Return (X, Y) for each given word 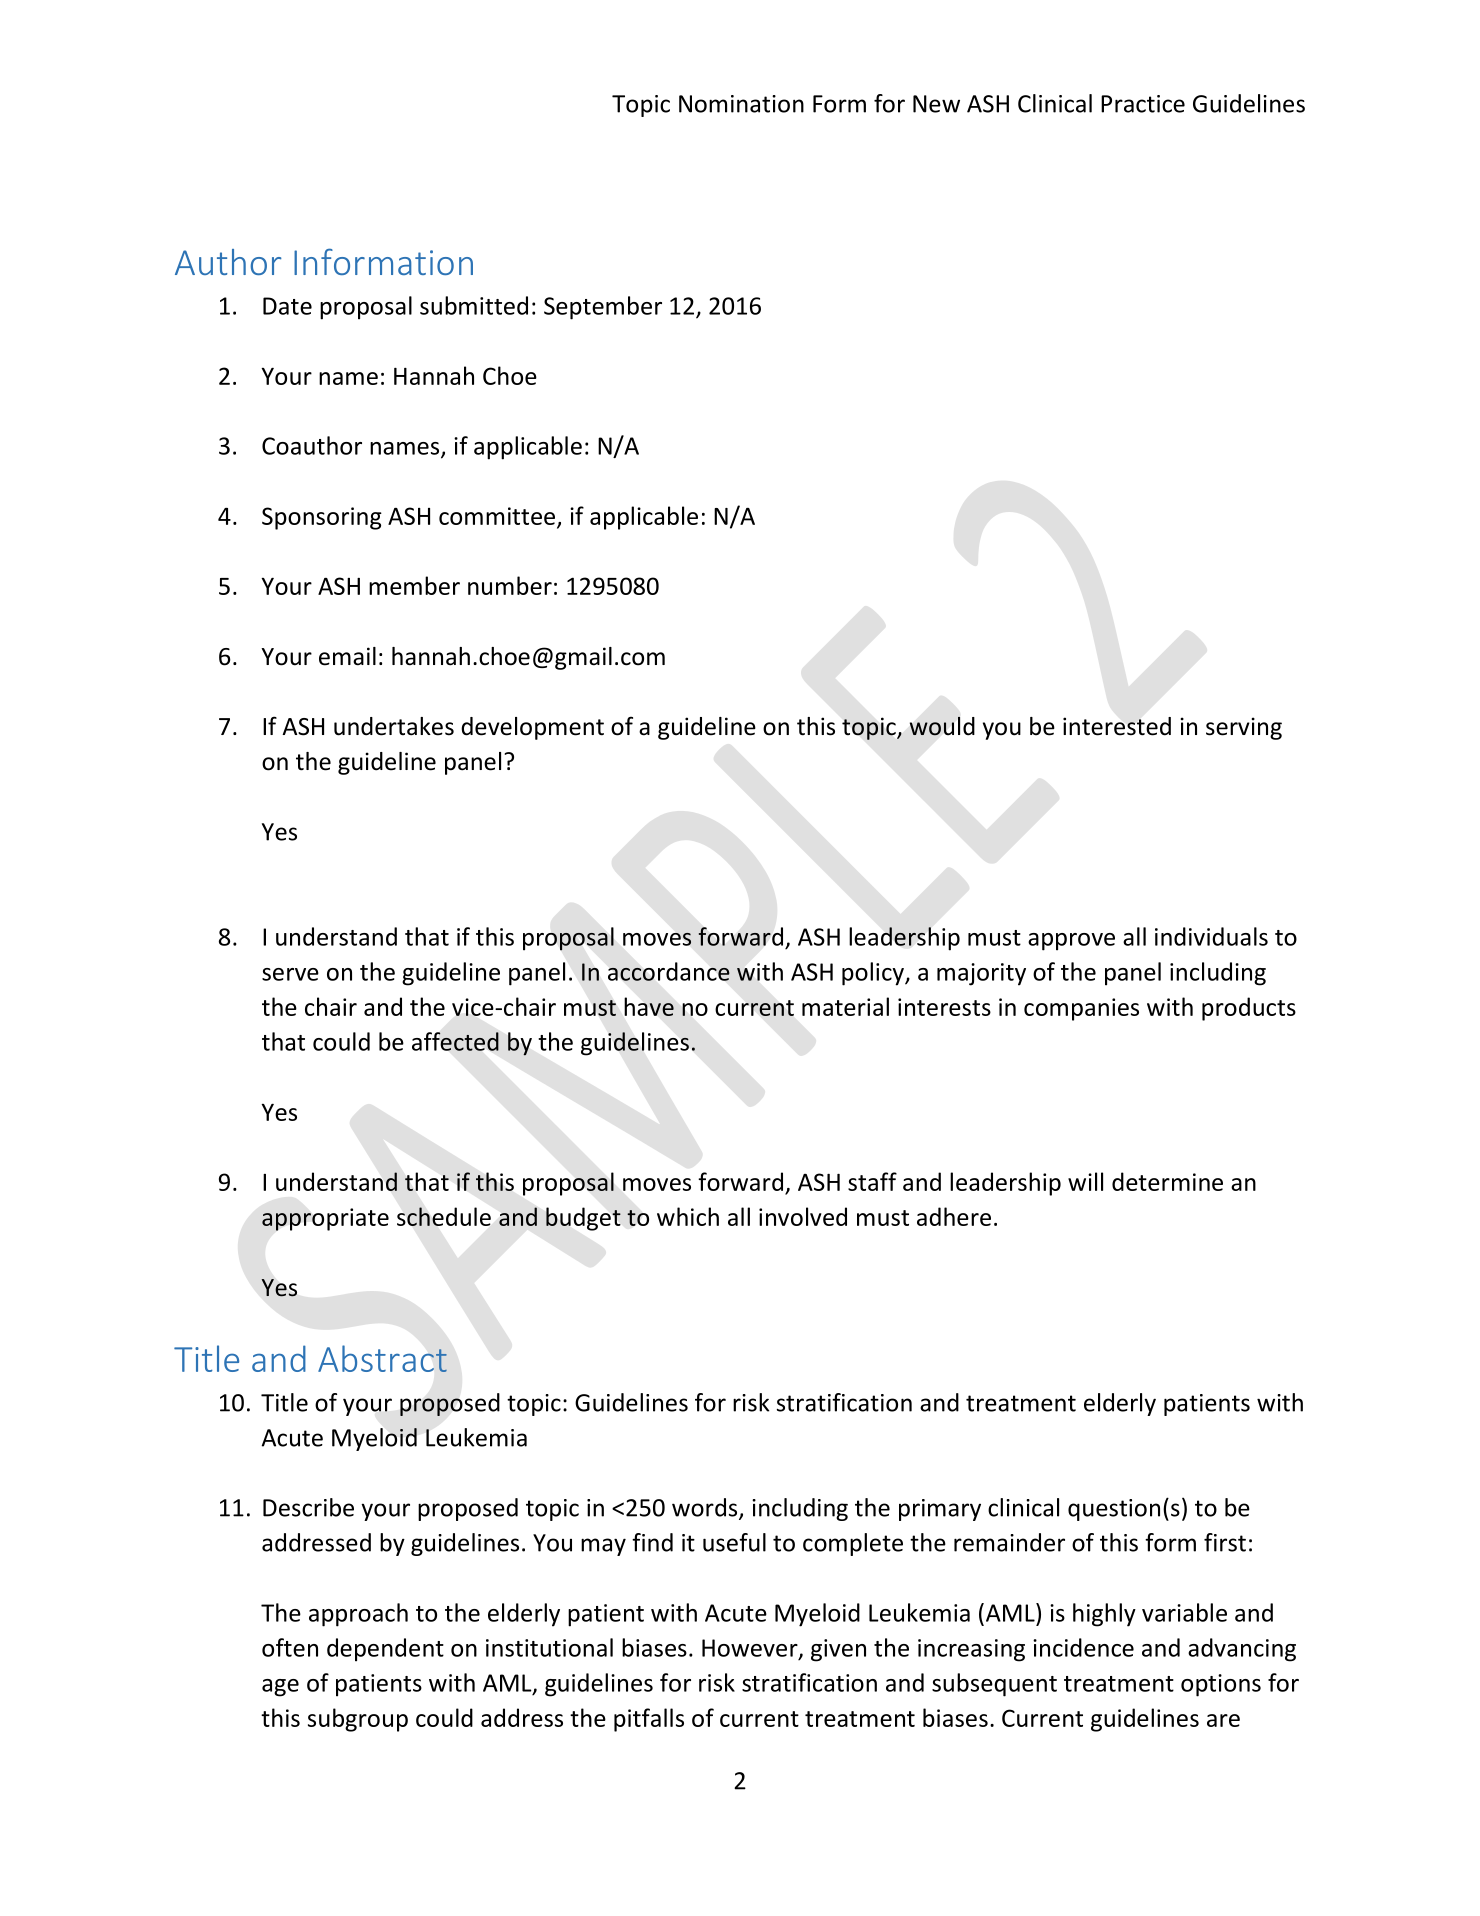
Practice (1143, 104)
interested (1117, 726)
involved (803, 1216)
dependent (385, 1650)
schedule (444, 1216)
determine (1167, 1181)
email (347, 656)
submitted (474, 305)
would (942, 726)
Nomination (741, 104)
